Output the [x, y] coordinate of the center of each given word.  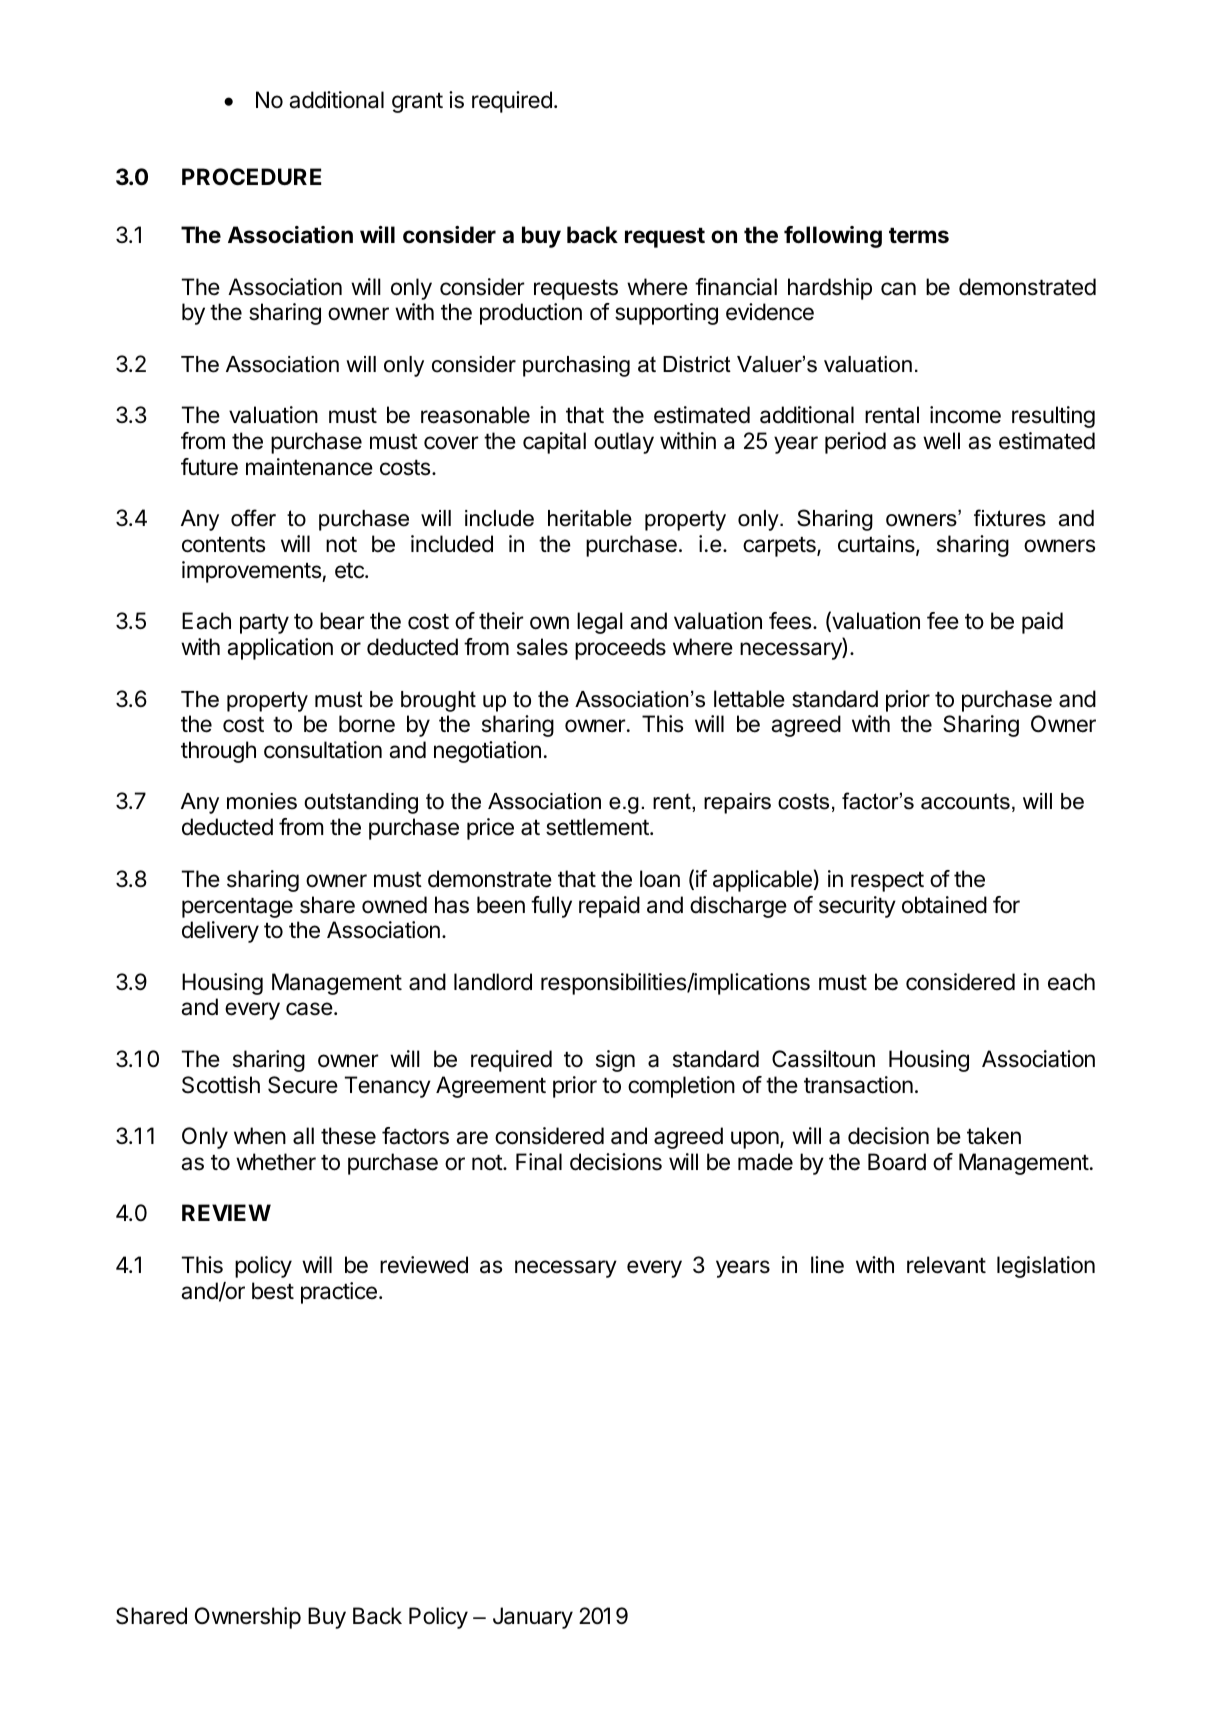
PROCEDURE [251, 177]
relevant [946, 1265]
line [827, 1265]
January [533, 1618]
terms [919, 236]
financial [736, 287]
